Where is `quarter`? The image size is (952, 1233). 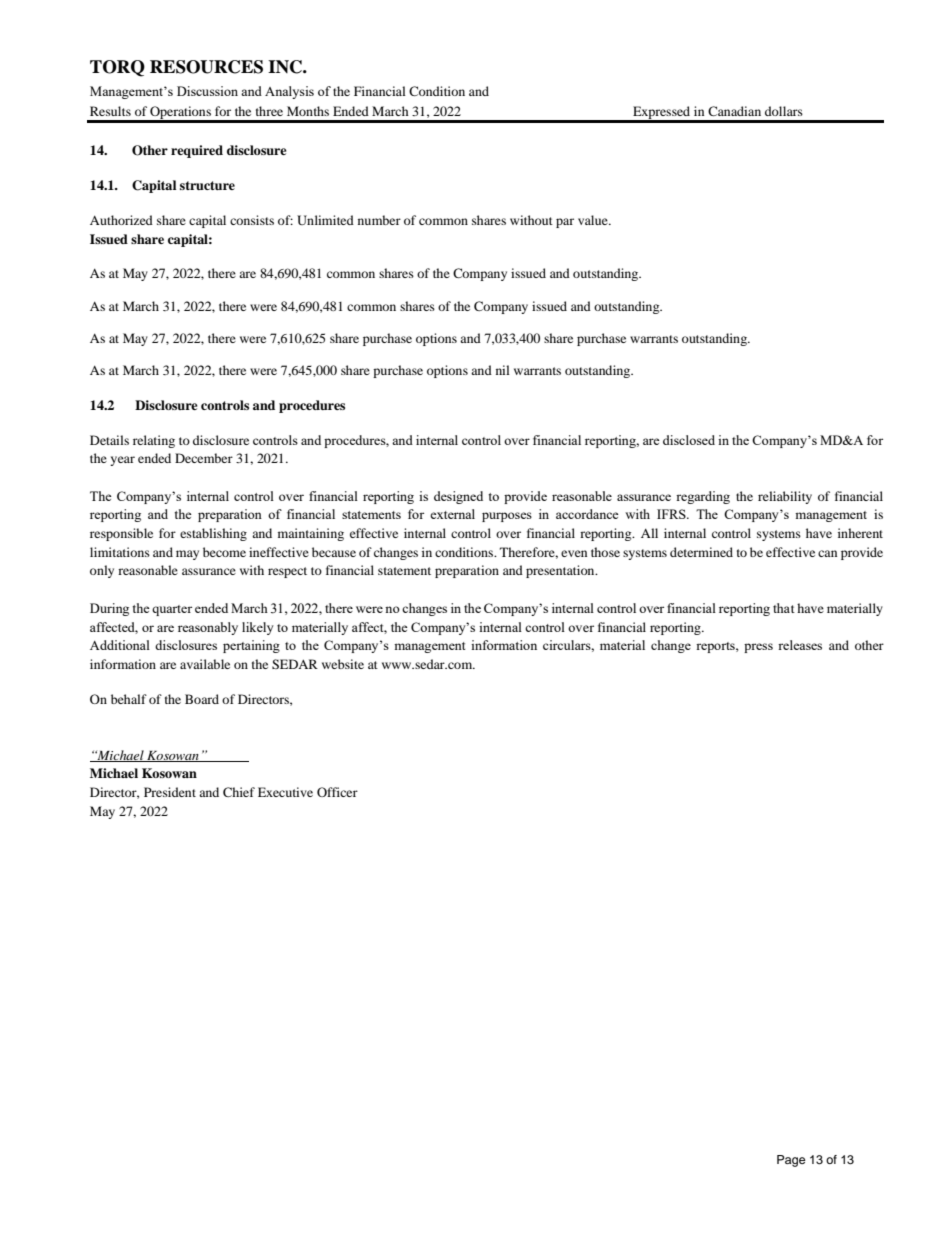 quarter is located at coordinates (172, 610).
